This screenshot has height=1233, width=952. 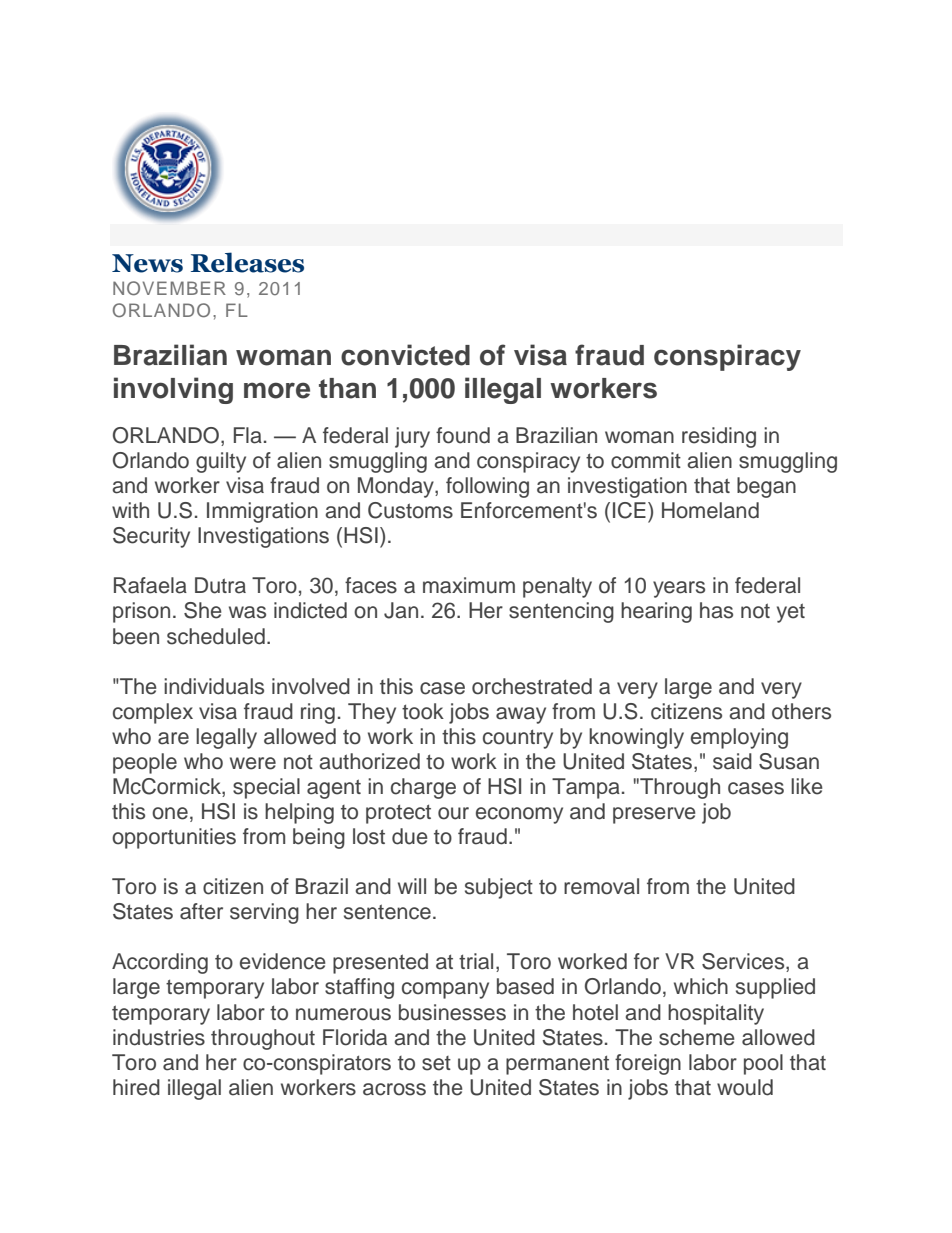 I want to click on others, so click(x=801, y=711).
